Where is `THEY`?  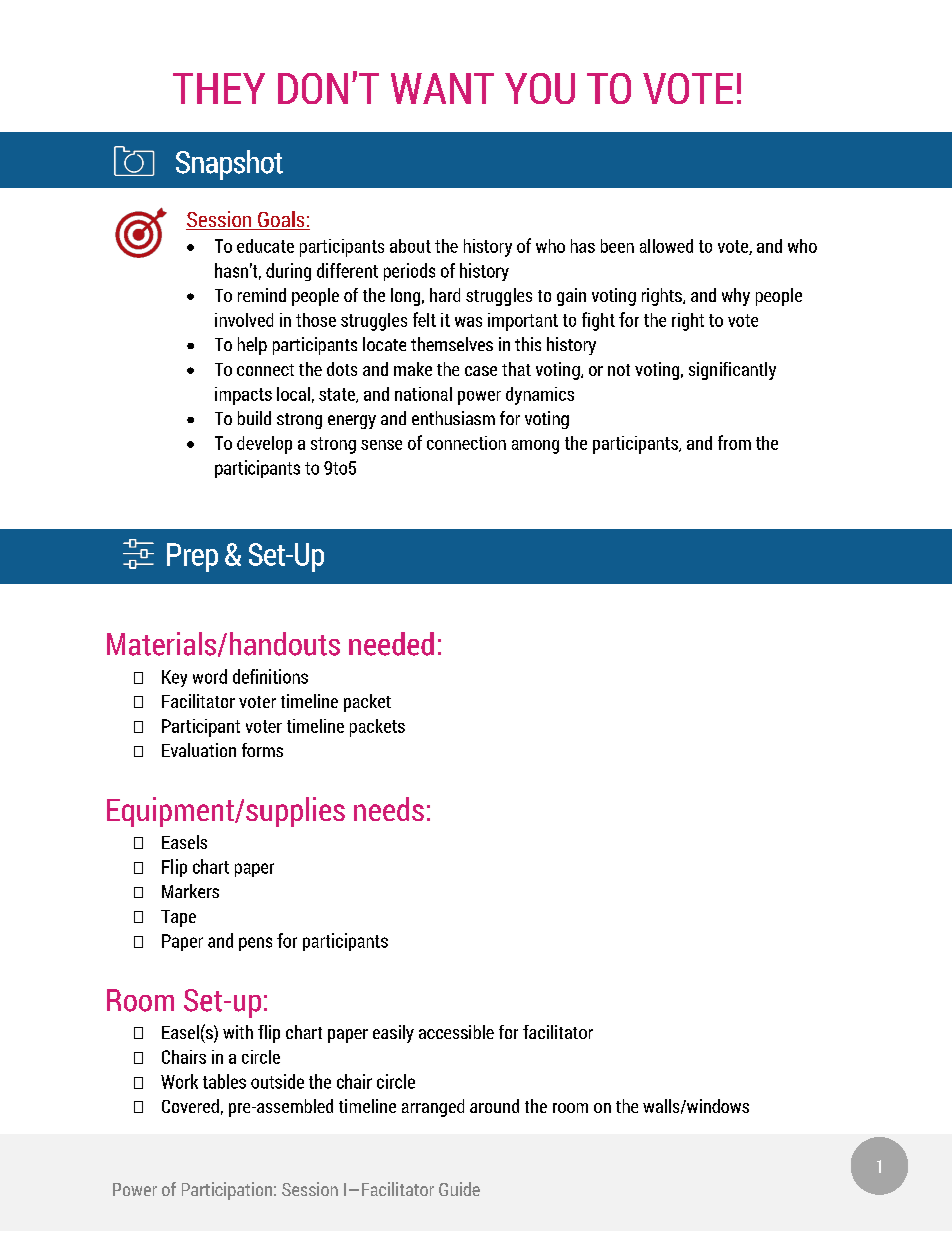
THEY is located at coordinates (219, 88).
